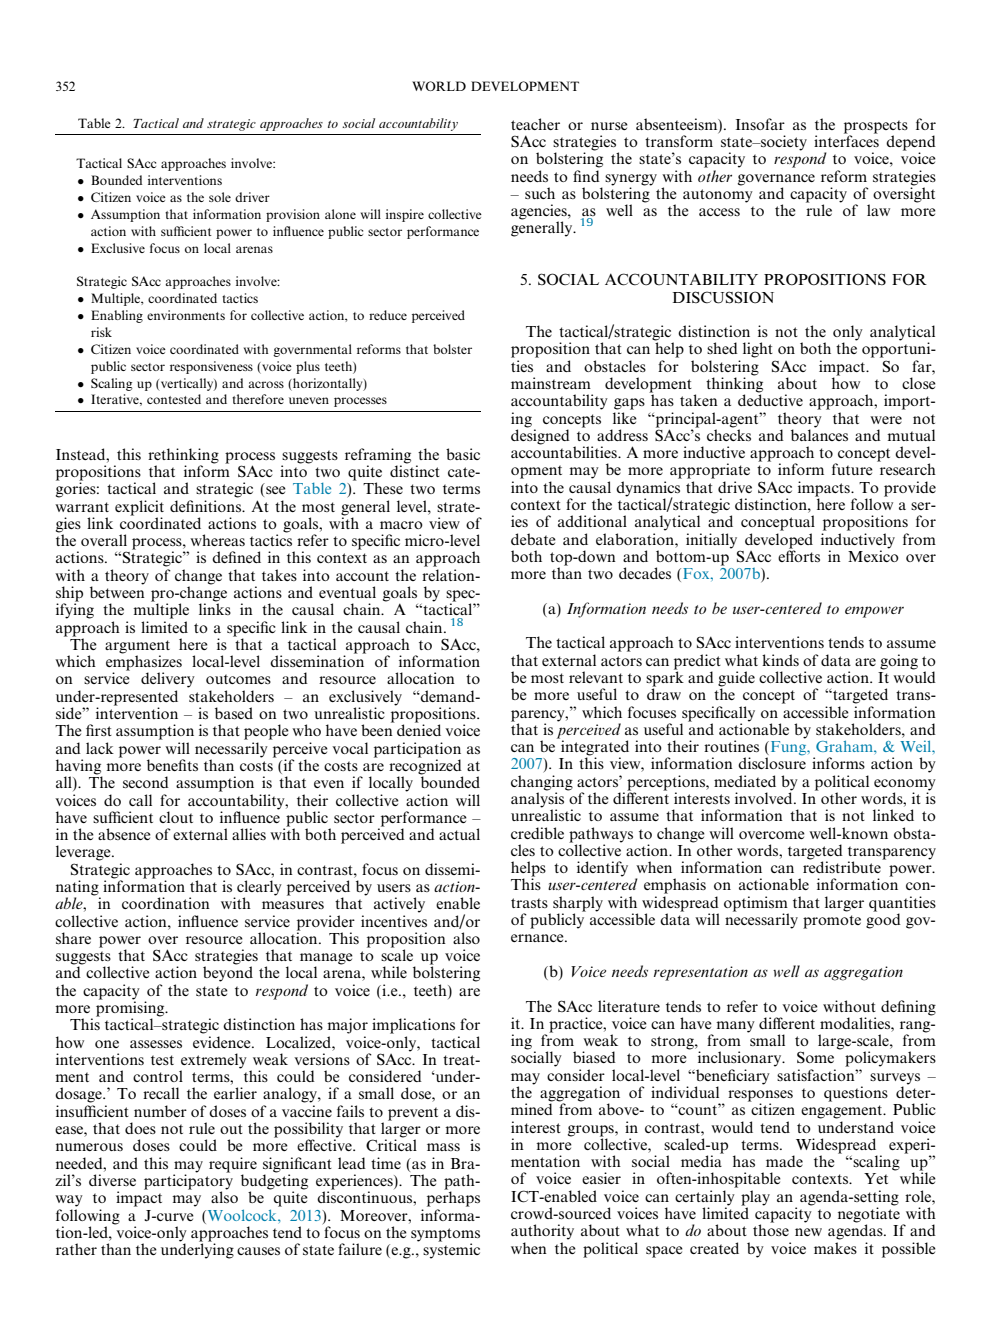 The image size is (1008, 1344). I want to click on sole, so click(220, 197).
